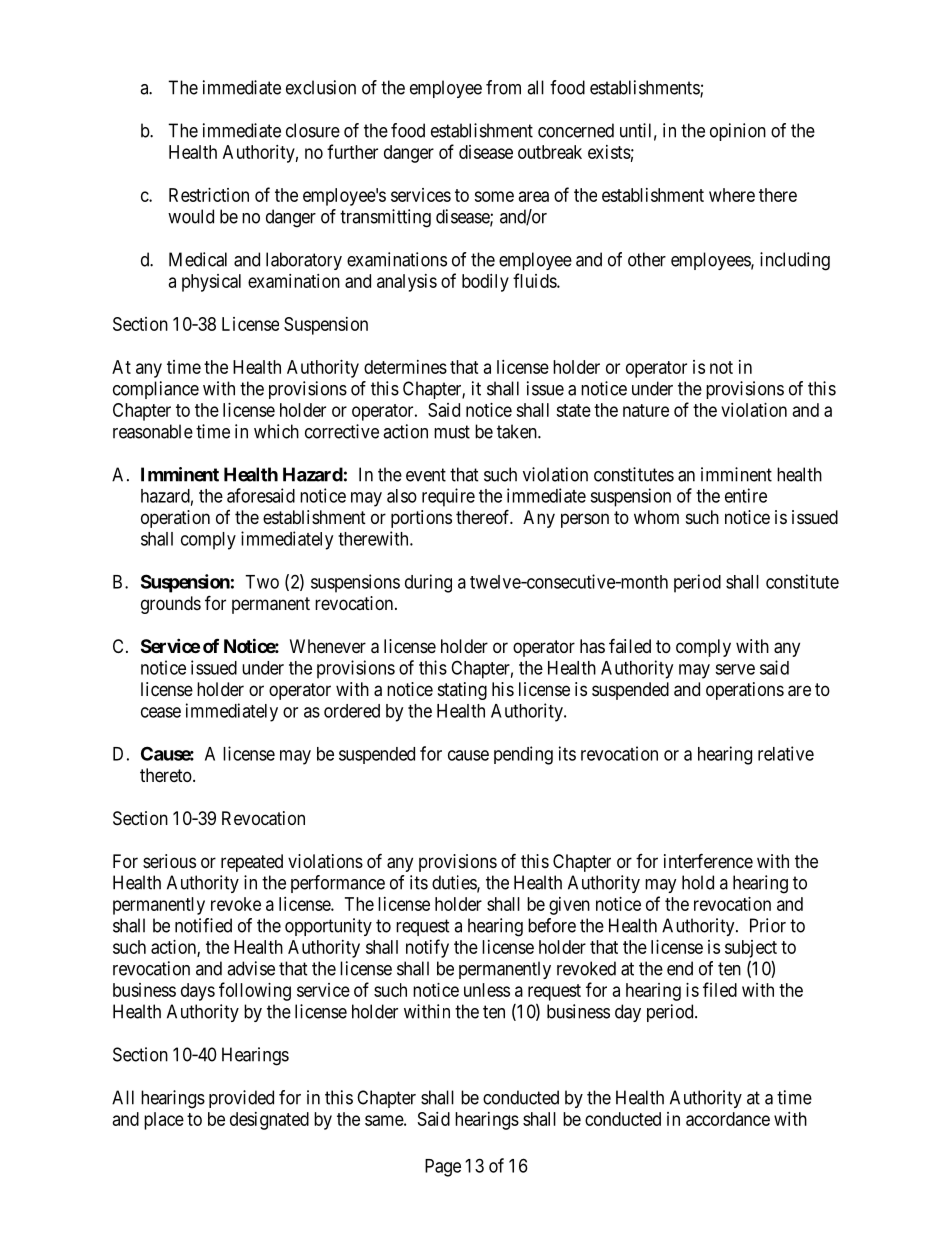  Describe the element at coordinates (313, 130) in the screenshot. I see `closure` at that location.
